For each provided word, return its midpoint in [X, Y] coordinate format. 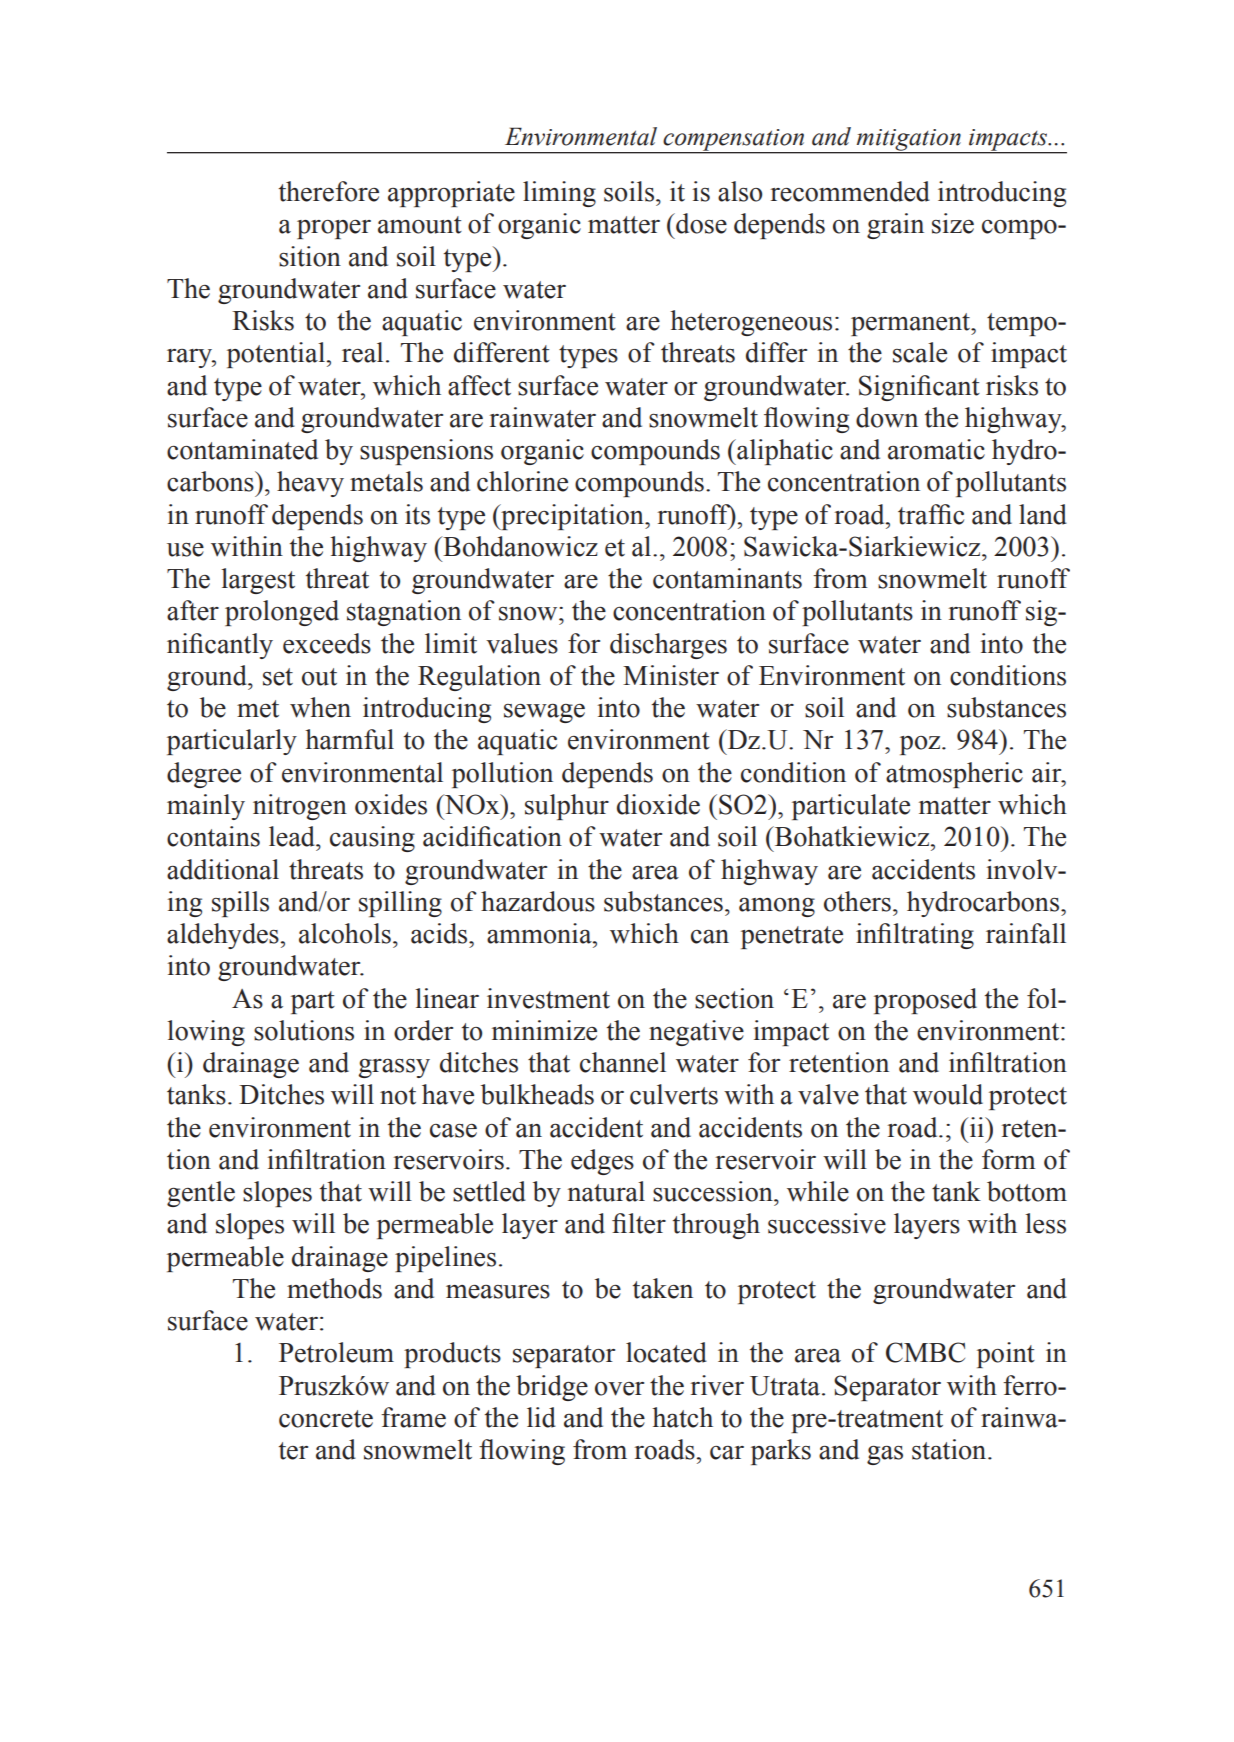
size [953, 223]
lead [293, 836]
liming [559, 194]
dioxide [658, 804]
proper [334, 229]
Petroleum [336, 1352]
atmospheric [954, 775]
